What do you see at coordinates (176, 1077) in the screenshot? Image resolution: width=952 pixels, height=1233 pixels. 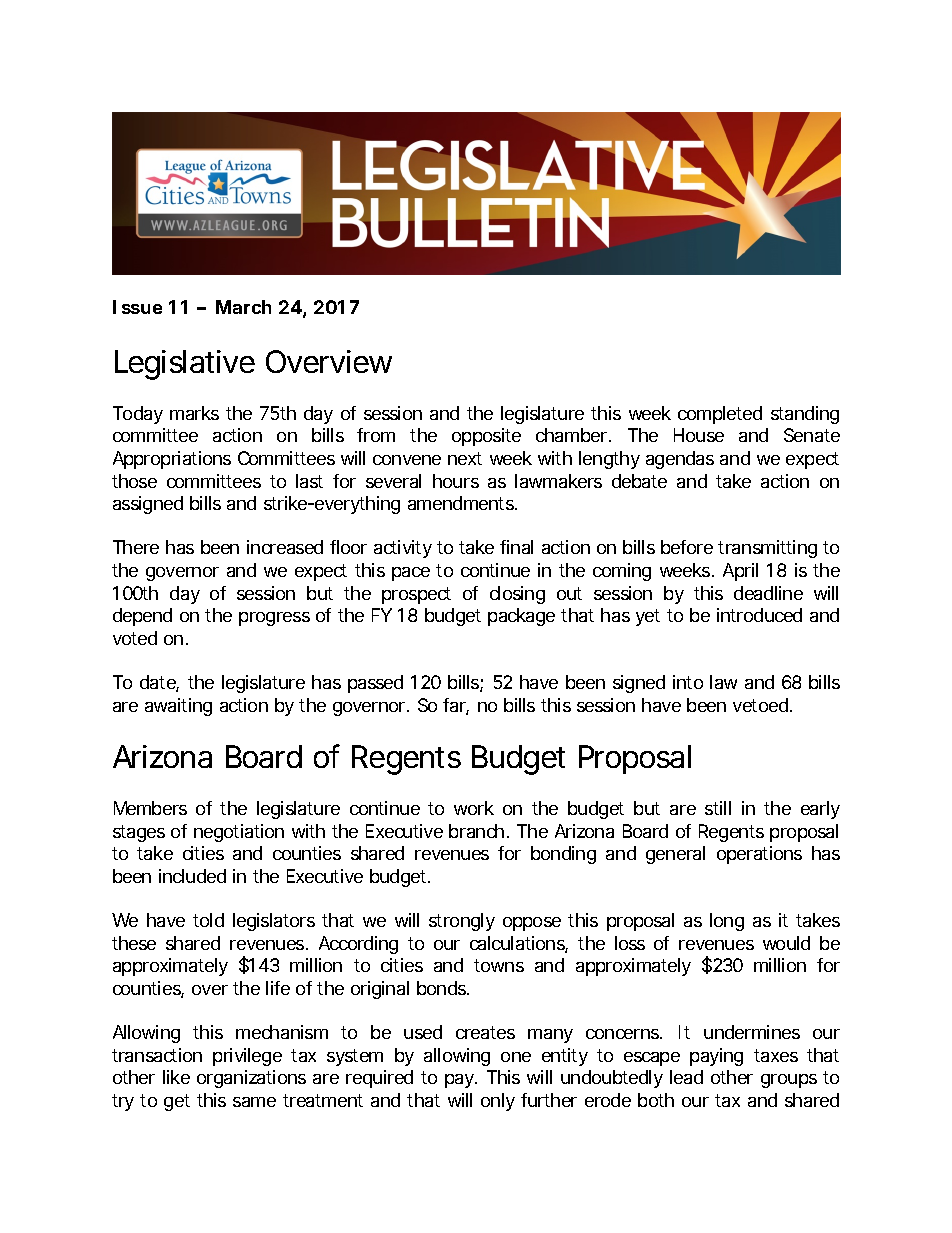 I see `like` at bounding box center [176, 1077].
